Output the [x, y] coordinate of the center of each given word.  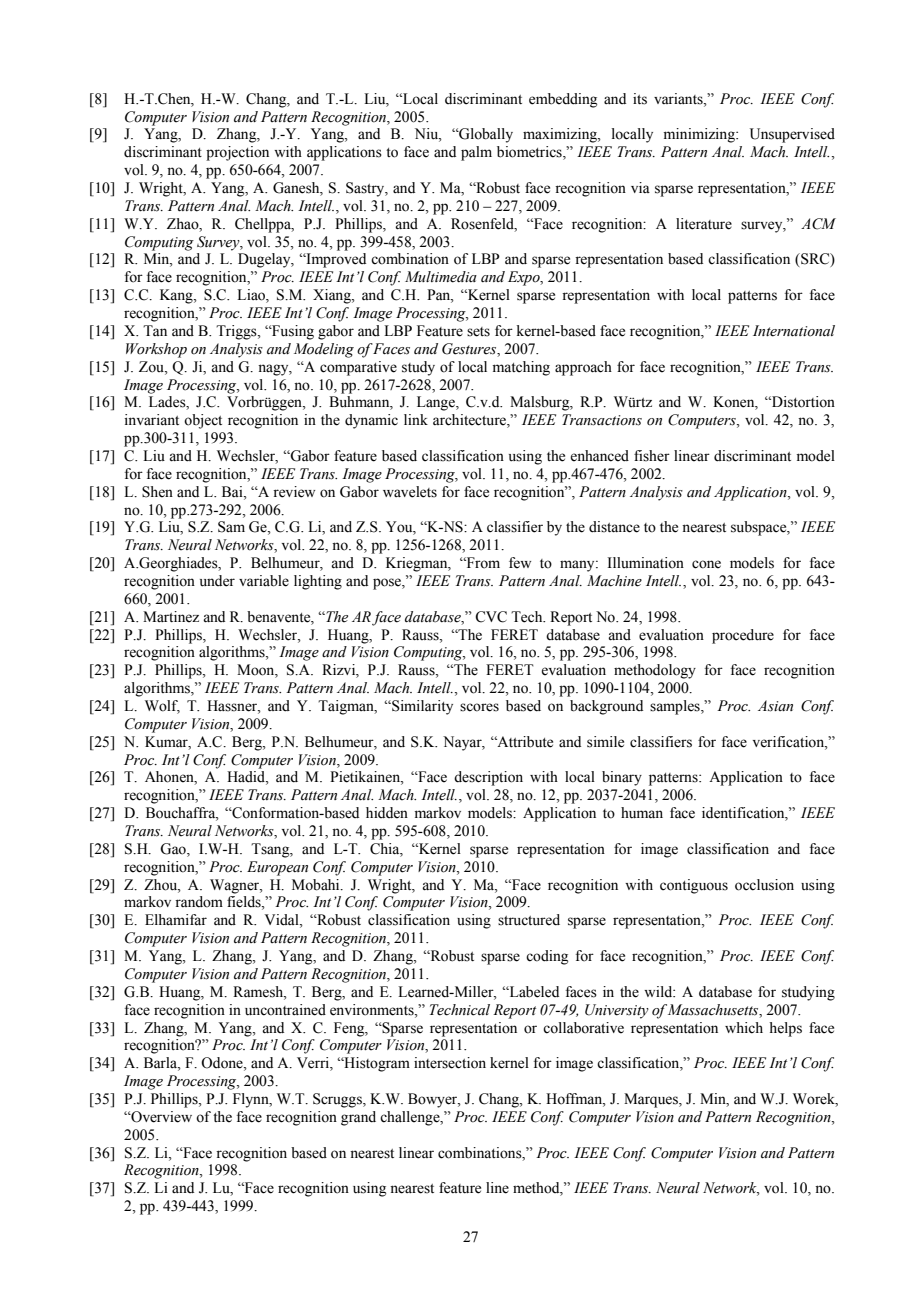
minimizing [700, 135]
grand [358, 1118]
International [794, 331]
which [744, 1028]
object [203, 421]
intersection [450, 1063]
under [217, 581]
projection [237, 153]
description [488, 778]
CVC [491, 617]
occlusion [764, 885]
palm [476, 153]
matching [521, 368]
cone [706, 564]
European [277, 868]
